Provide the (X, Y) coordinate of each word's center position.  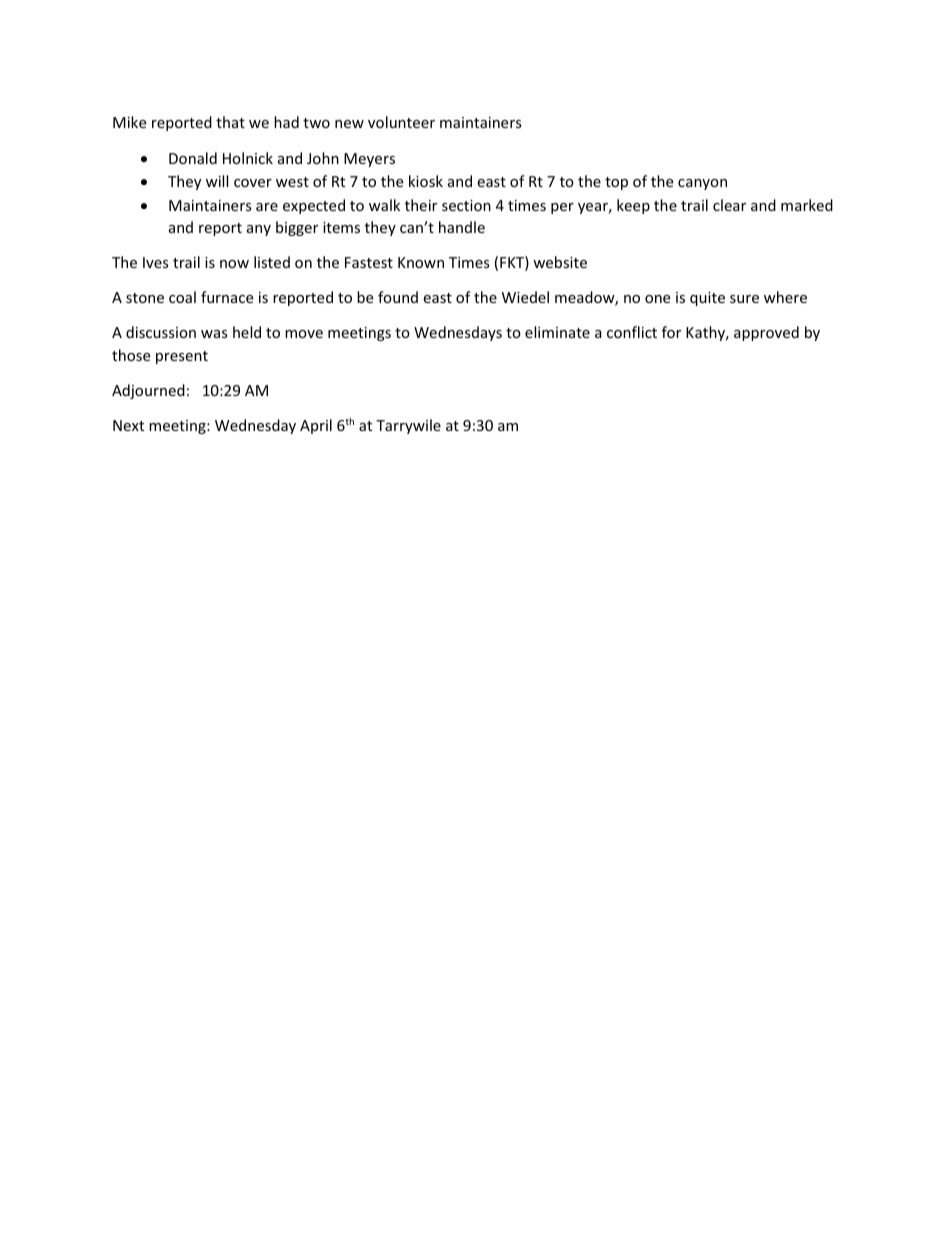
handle (462, 227)
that (230, 122)
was (214, 334)
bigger (297, 228)
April (316, 426)
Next (128, 425)
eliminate (557, 332)
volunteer (401, 122)
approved (766, 333)
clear (729, 205)
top (616, 183)
